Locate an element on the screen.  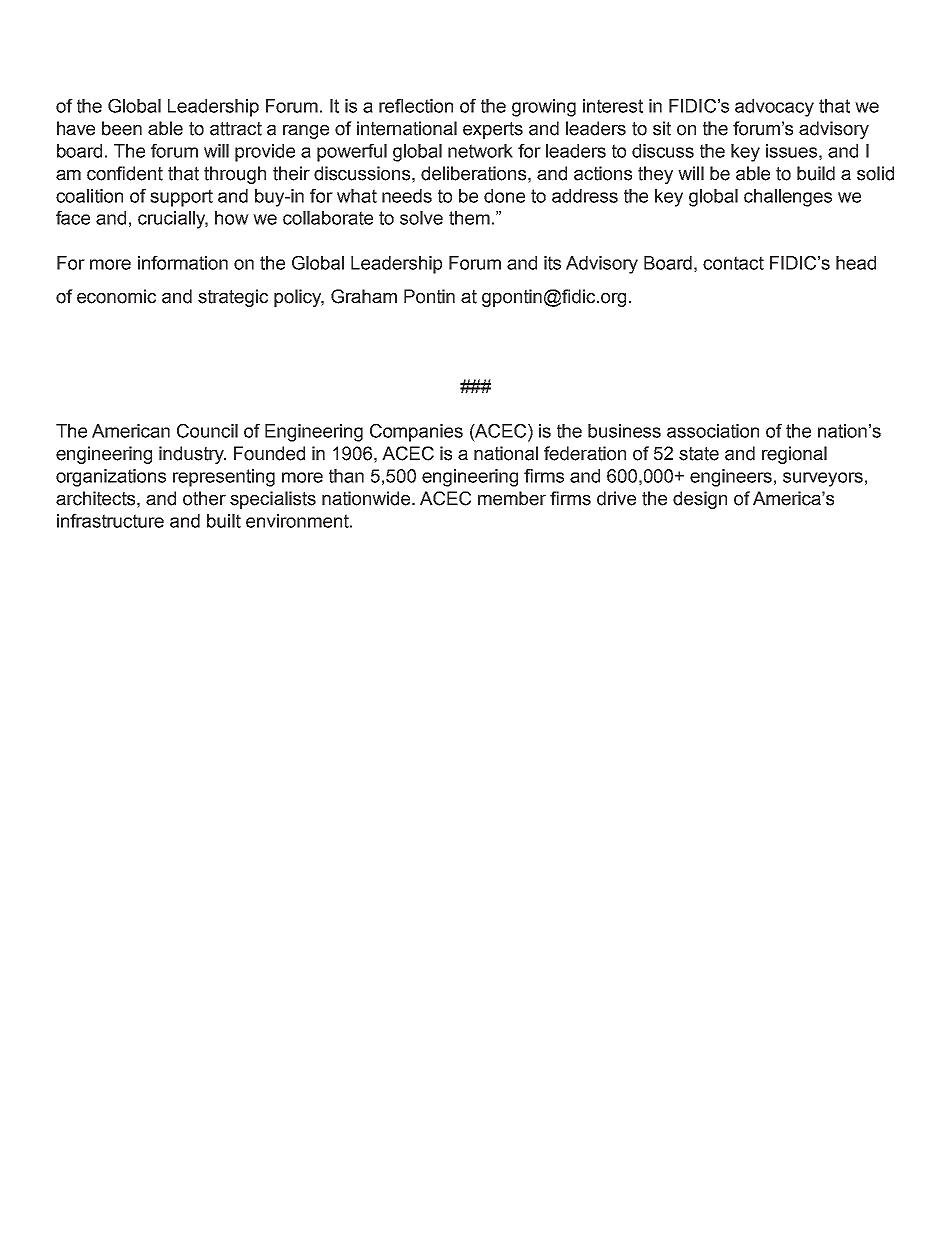
advocacy is located at coordinates (774, 108).
